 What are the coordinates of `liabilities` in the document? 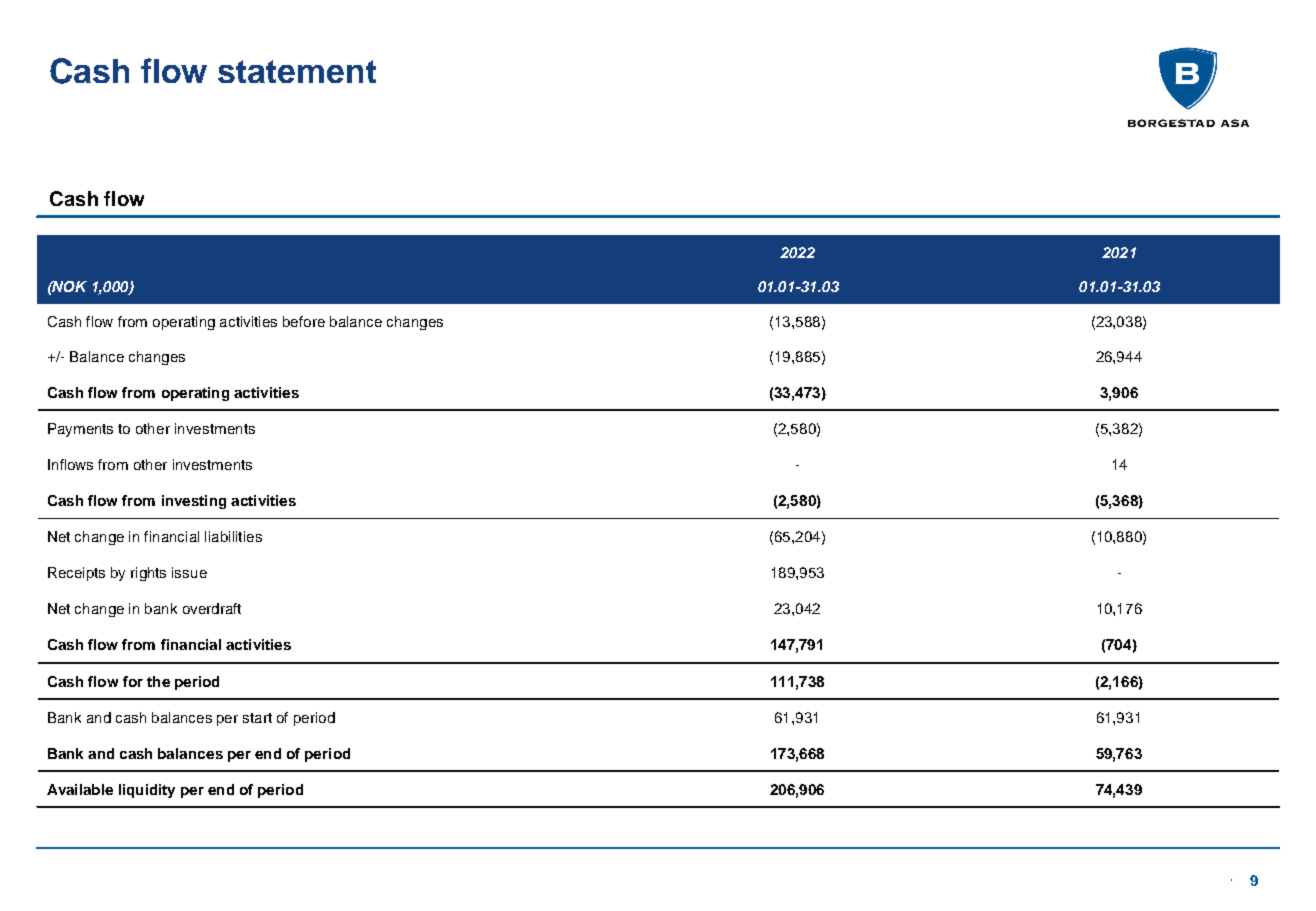 It's located at (233, 536).
